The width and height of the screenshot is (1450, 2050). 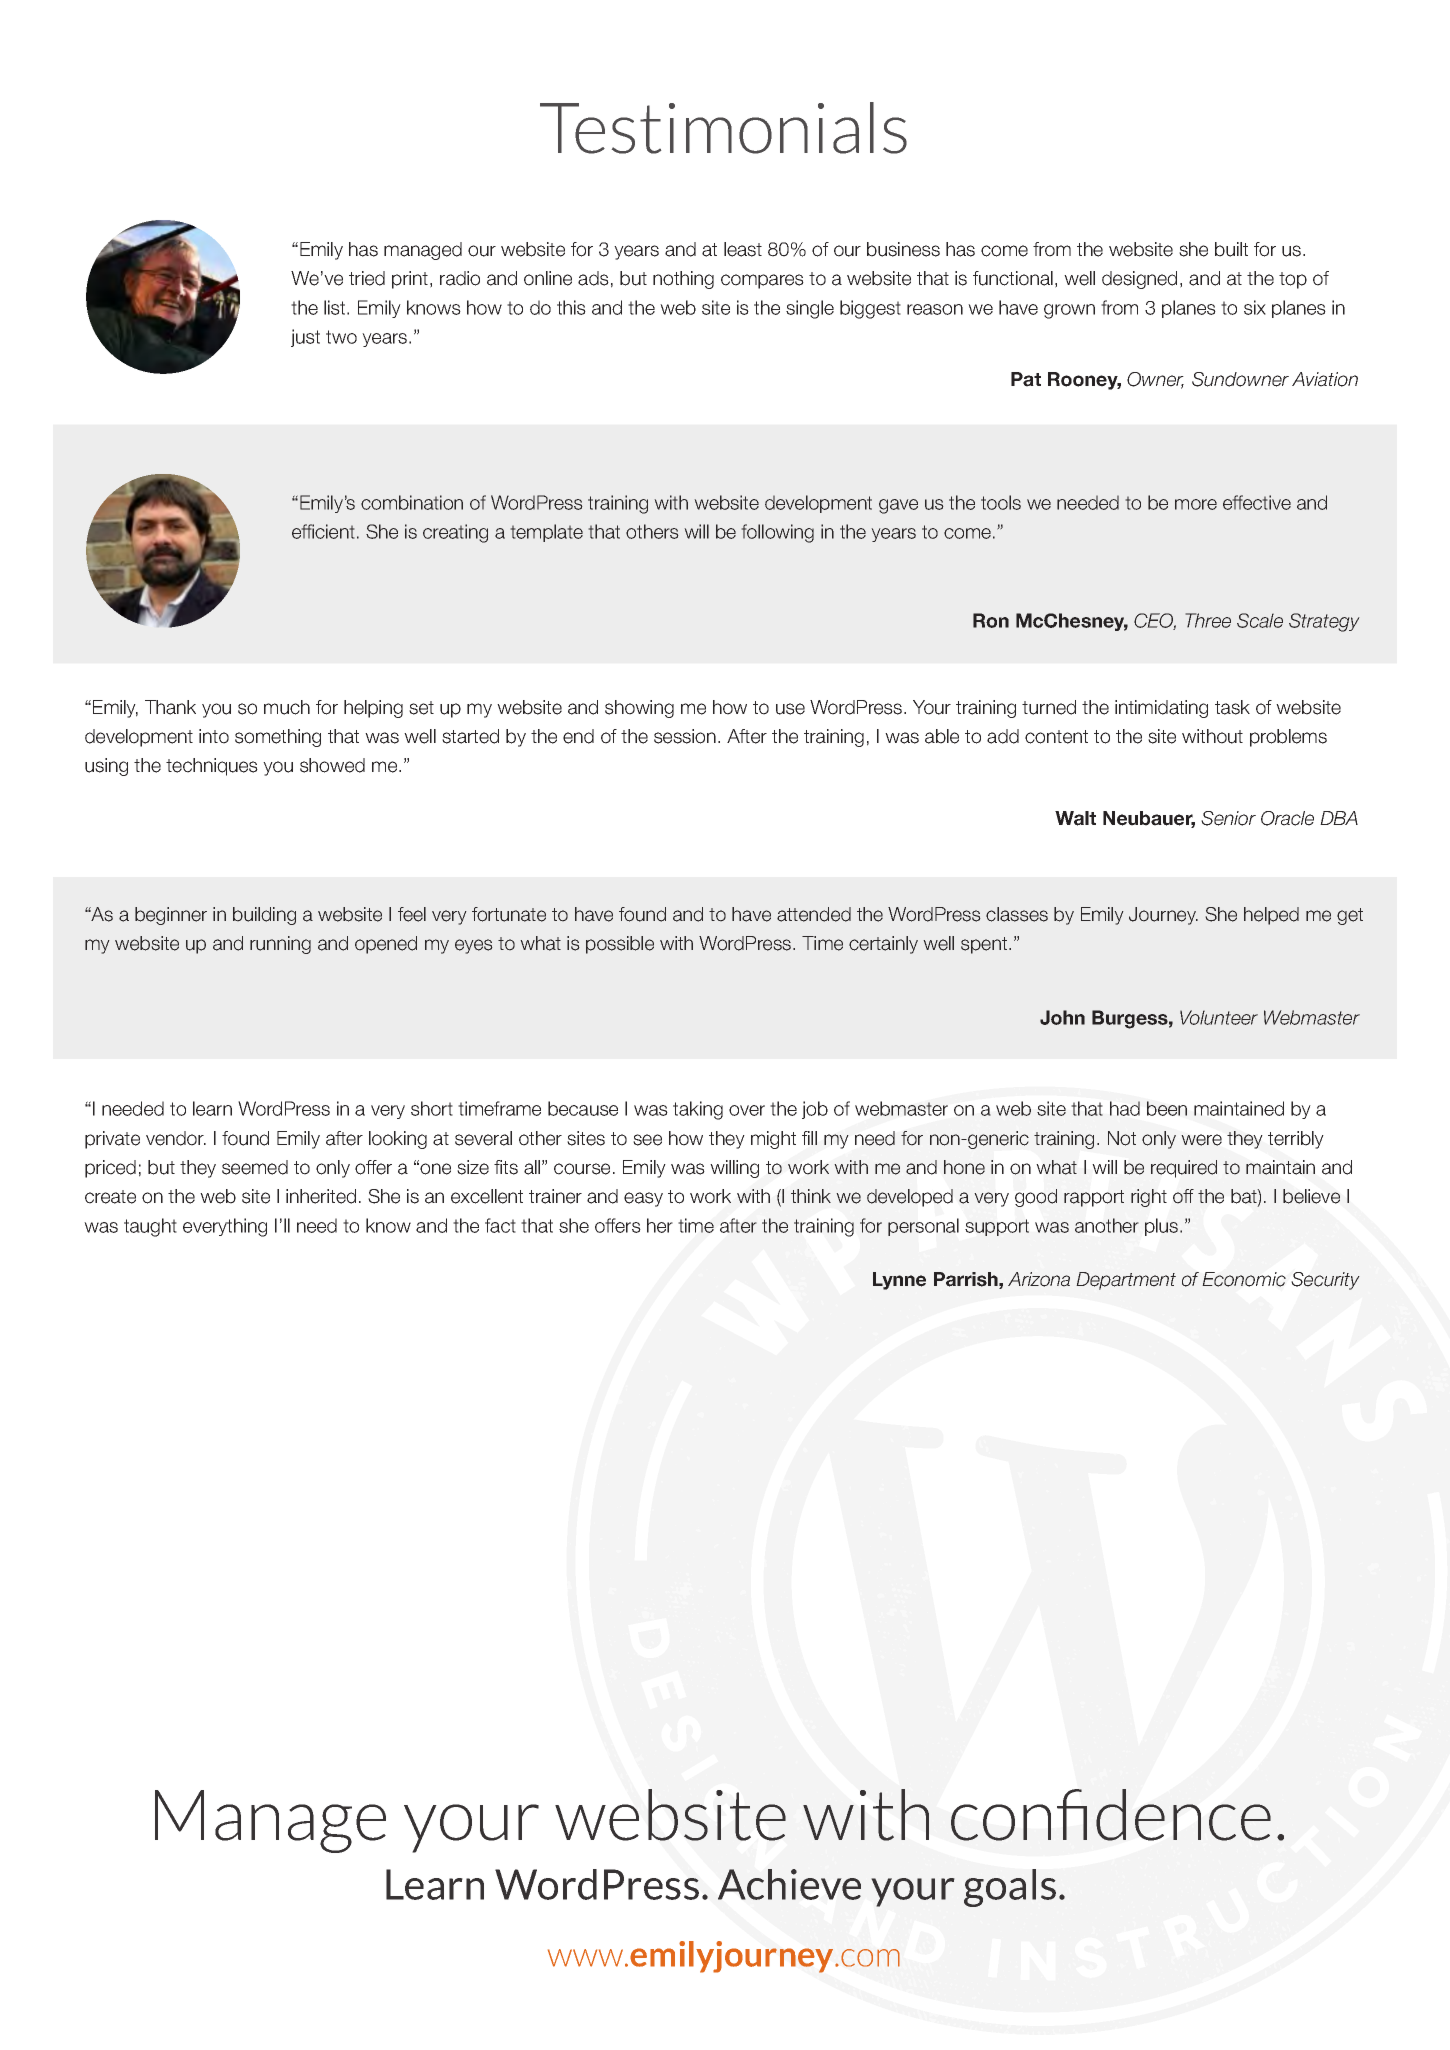 What do you see at coordinates (1231, 249) in the screenshot?
I see `built` at bounding box center [1231, 249].
